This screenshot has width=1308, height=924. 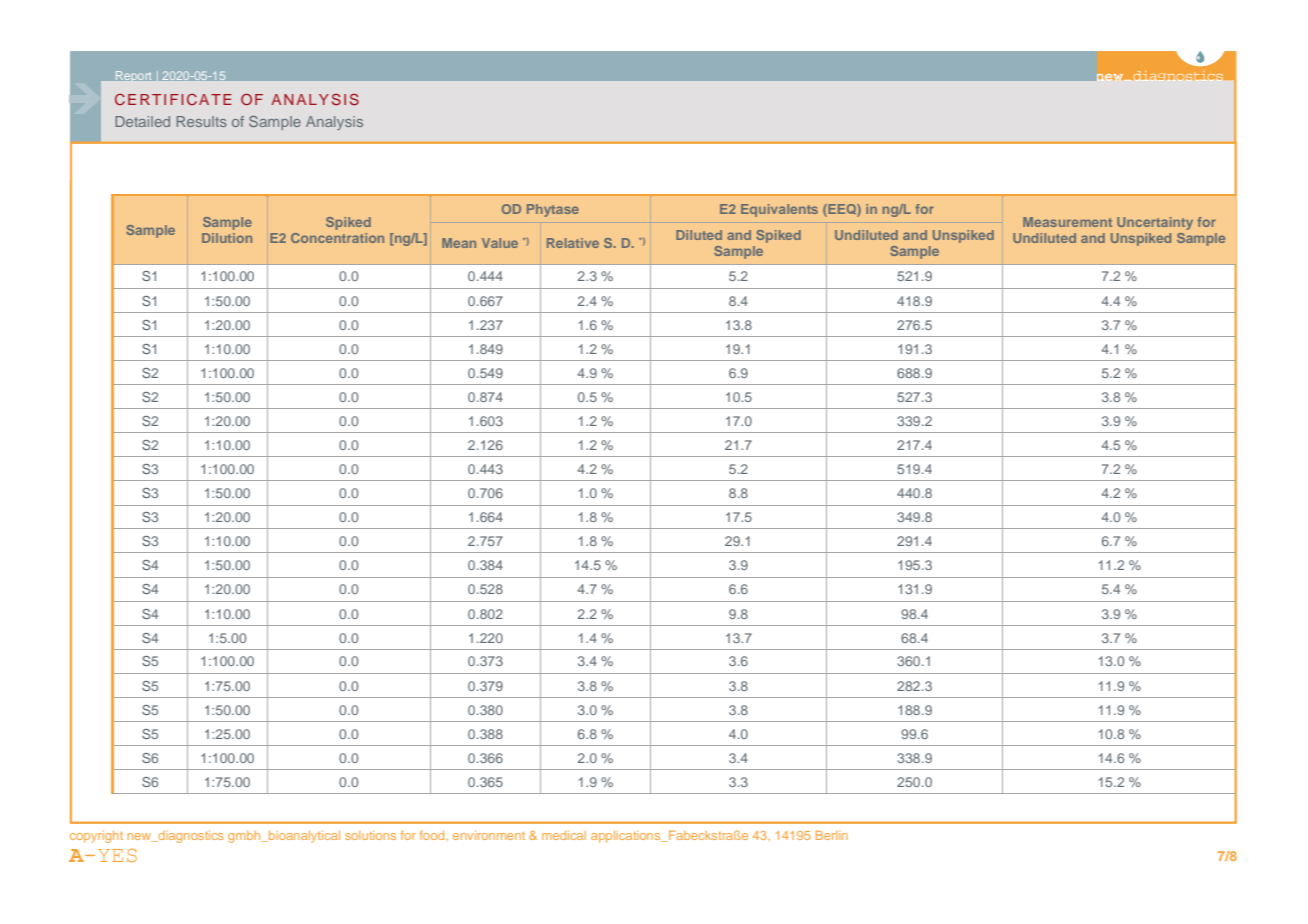 What do you see at coordinates (779, 210) in the screenshot?
I see `Equivalents` at bounding box center [779, 210].
